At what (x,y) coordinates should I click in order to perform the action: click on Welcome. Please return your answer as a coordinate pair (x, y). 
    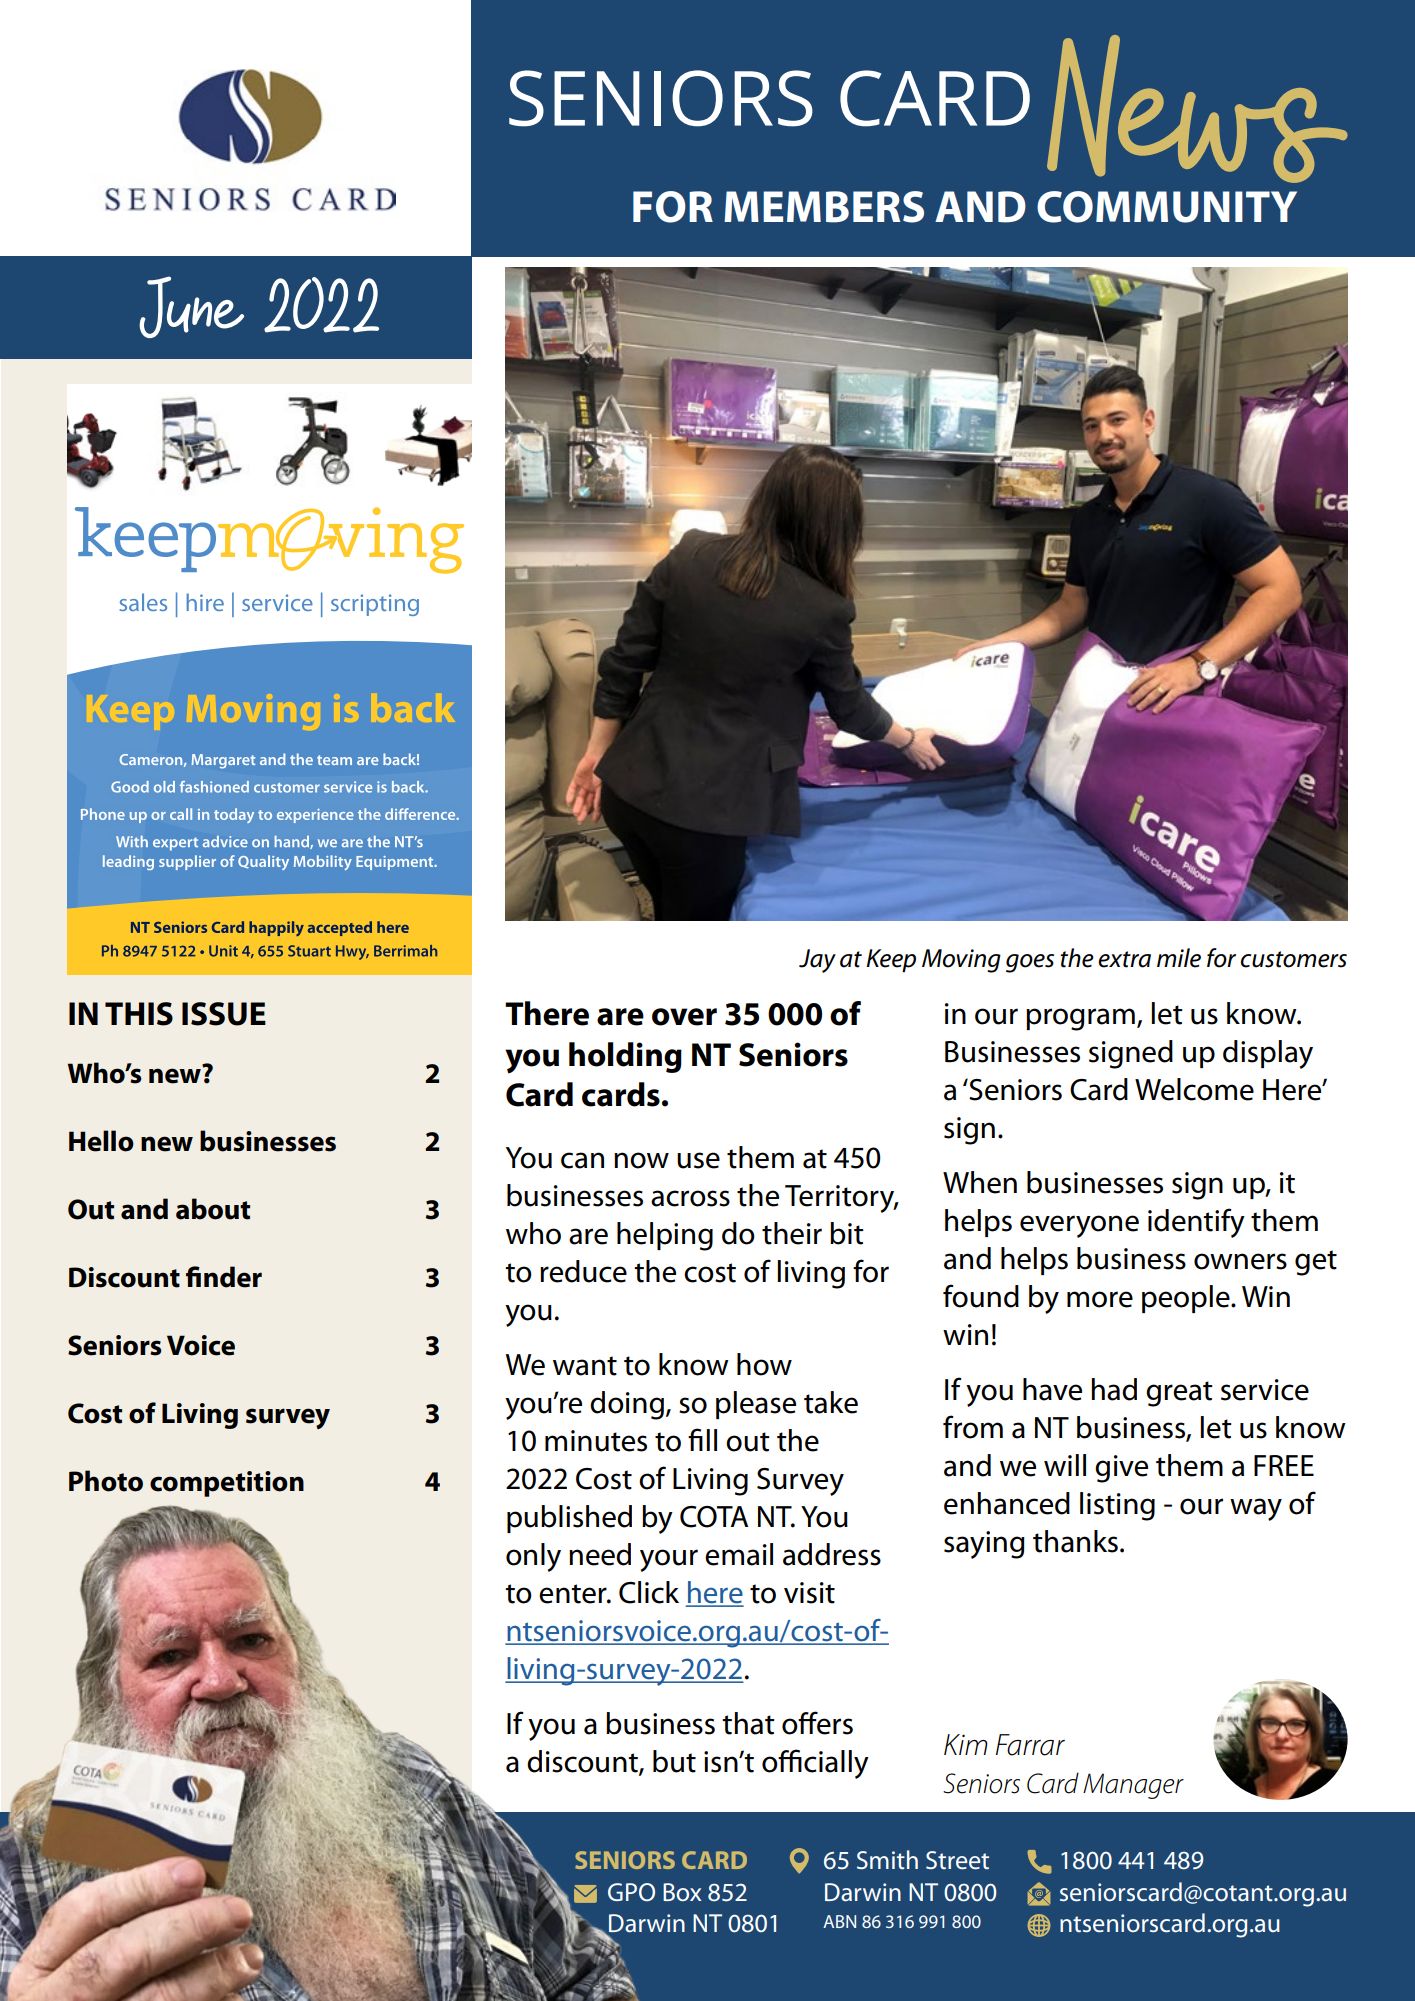
    Looking at the image, I should click on (1194, 1089).
